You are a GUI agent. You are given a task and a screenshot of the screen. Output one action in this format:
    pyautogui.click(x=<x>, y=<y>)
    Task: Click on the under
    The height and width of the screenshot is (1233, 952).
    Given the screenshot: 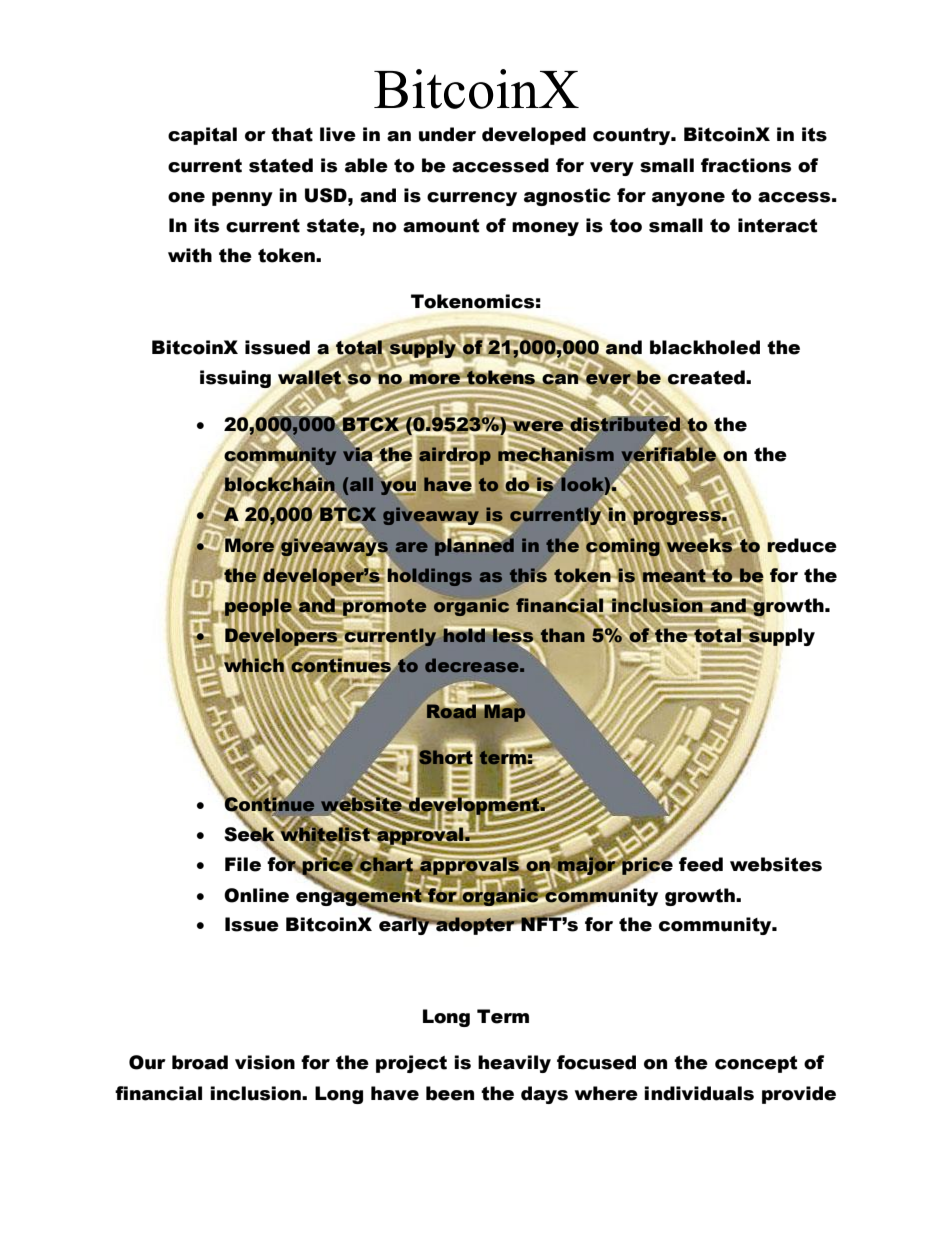 What is the action you would take?
    pyautogui.click(x=447, y=134)
